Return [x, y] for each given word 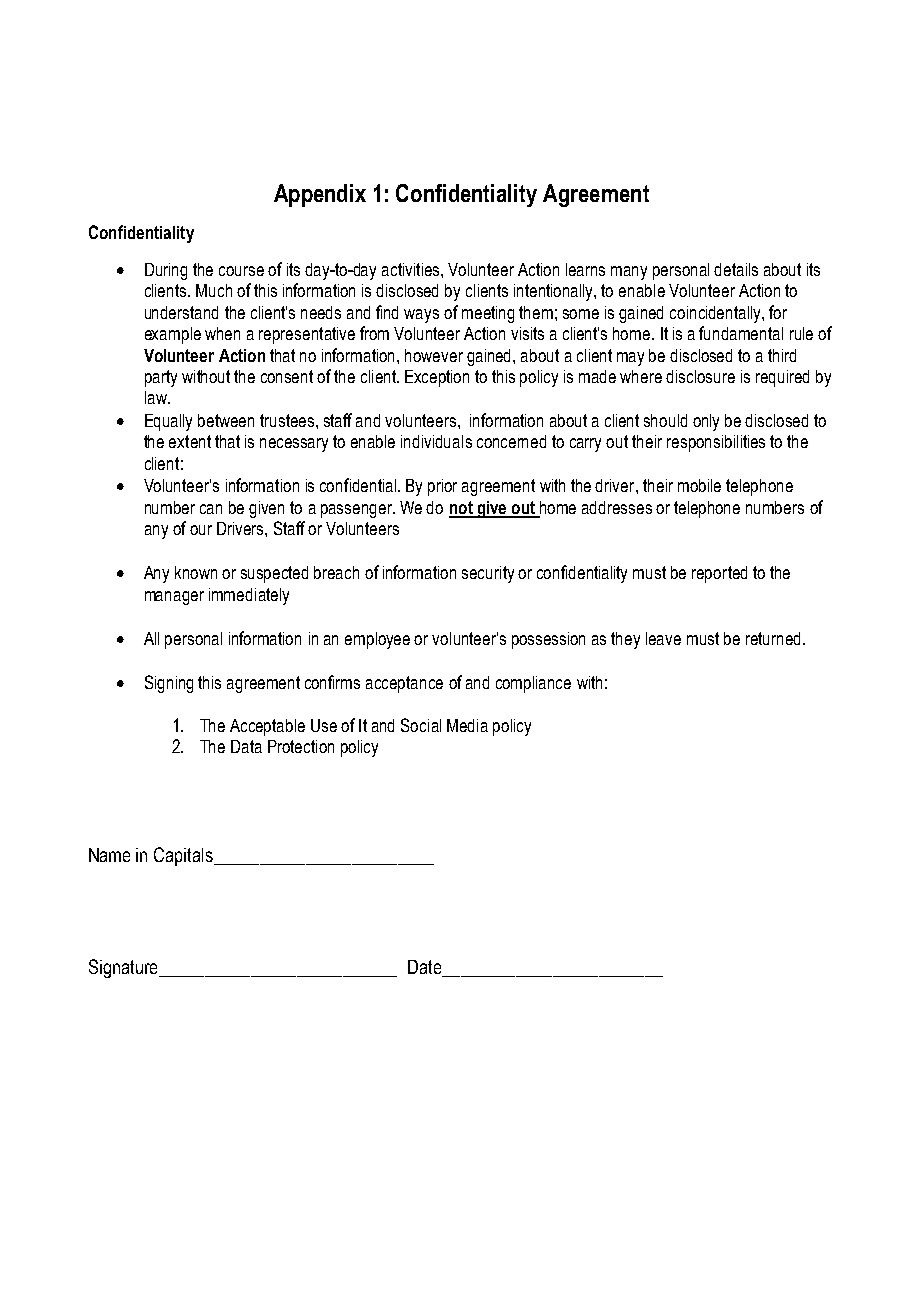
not [462, 509]
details [736, 269]
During [166, 271]
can [211, 509]
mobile [699, 485]
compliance [533, 684]
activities [412, 269]
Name [109, 855]
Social [421, 725]
